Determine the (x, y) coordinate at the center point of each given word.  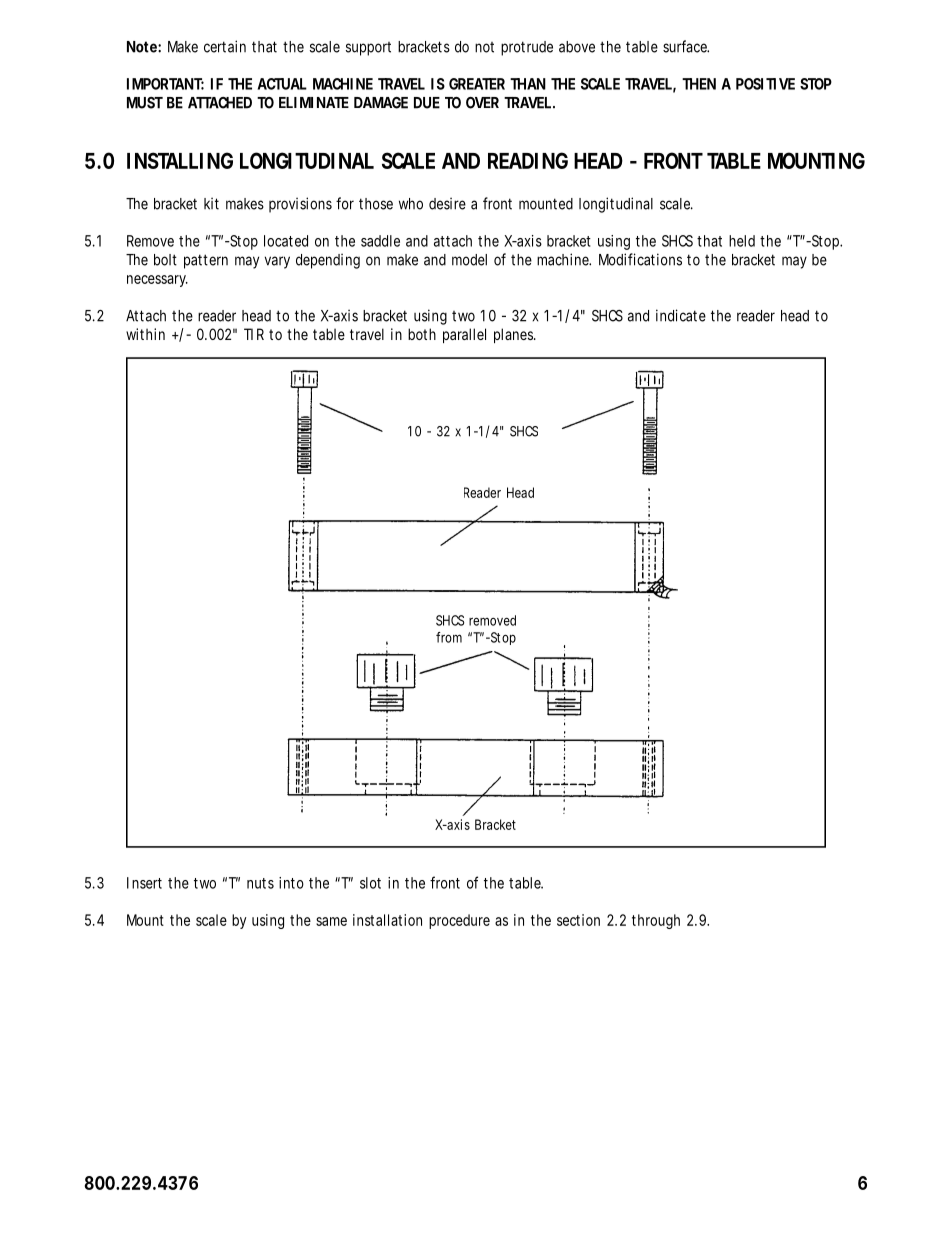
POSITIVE (765, 84)
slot (370, 883)
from (449, 637)
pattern (206, 261)
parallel (464, 335)
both (422, 334)
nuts (260, 883)
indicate (681, 315)
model (469, 260)
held (742, 241)
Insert (144, 883)
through (656, 921)
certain (225, 46)
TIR (254, 334)
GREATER (477, 84)
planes (514, 335)
